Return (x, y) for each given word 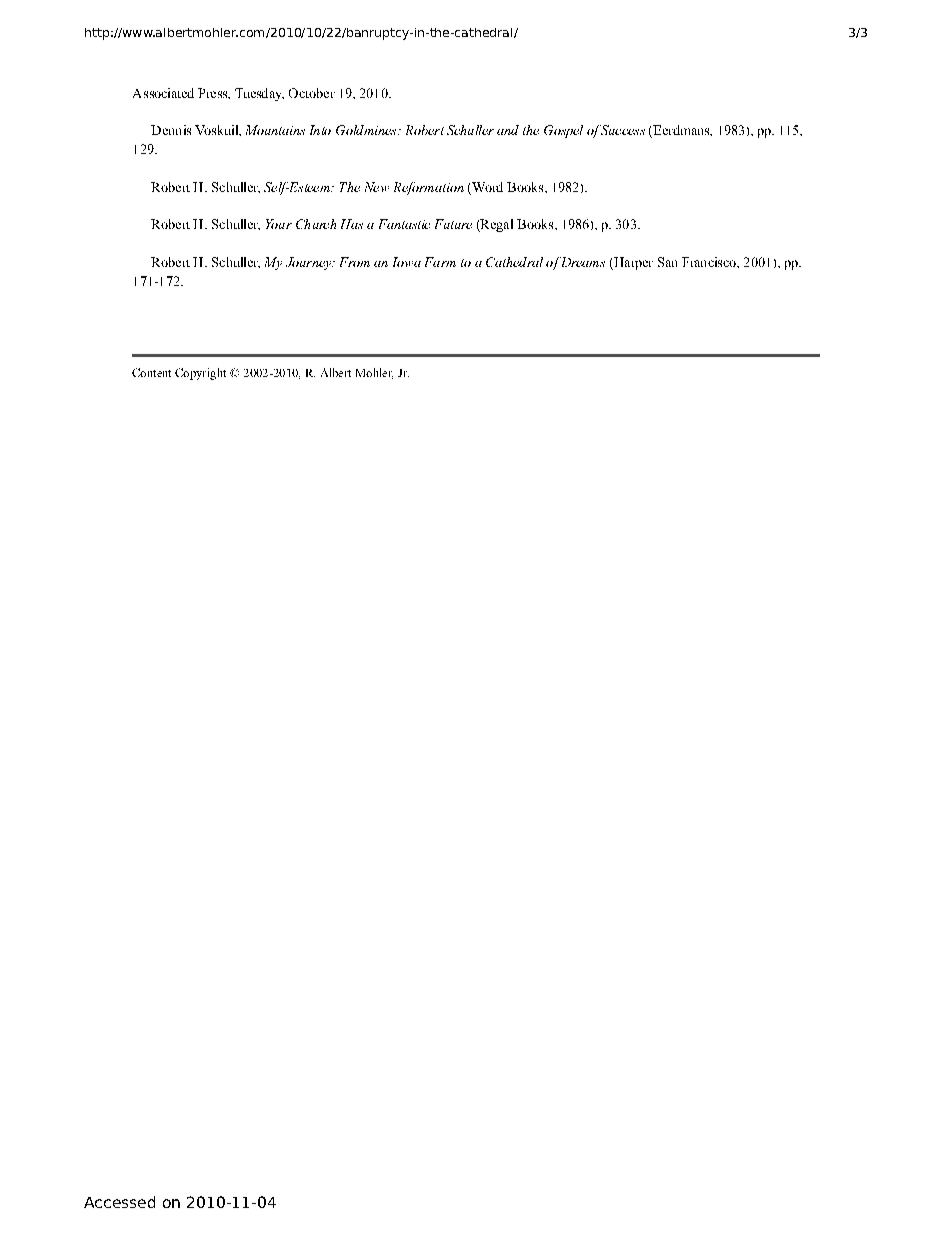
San (667, 262)
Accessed (119, 1202)
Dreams (582, 262)
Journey (310, 263)
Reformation (429, 188)
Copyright (200, 374)
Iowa (407, 262)
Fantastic (404, 224)
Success (622, 130)
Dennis (171, 130)
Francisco (710, 262)
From (355, 262)
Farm (440, 262)
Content (151, 372)
